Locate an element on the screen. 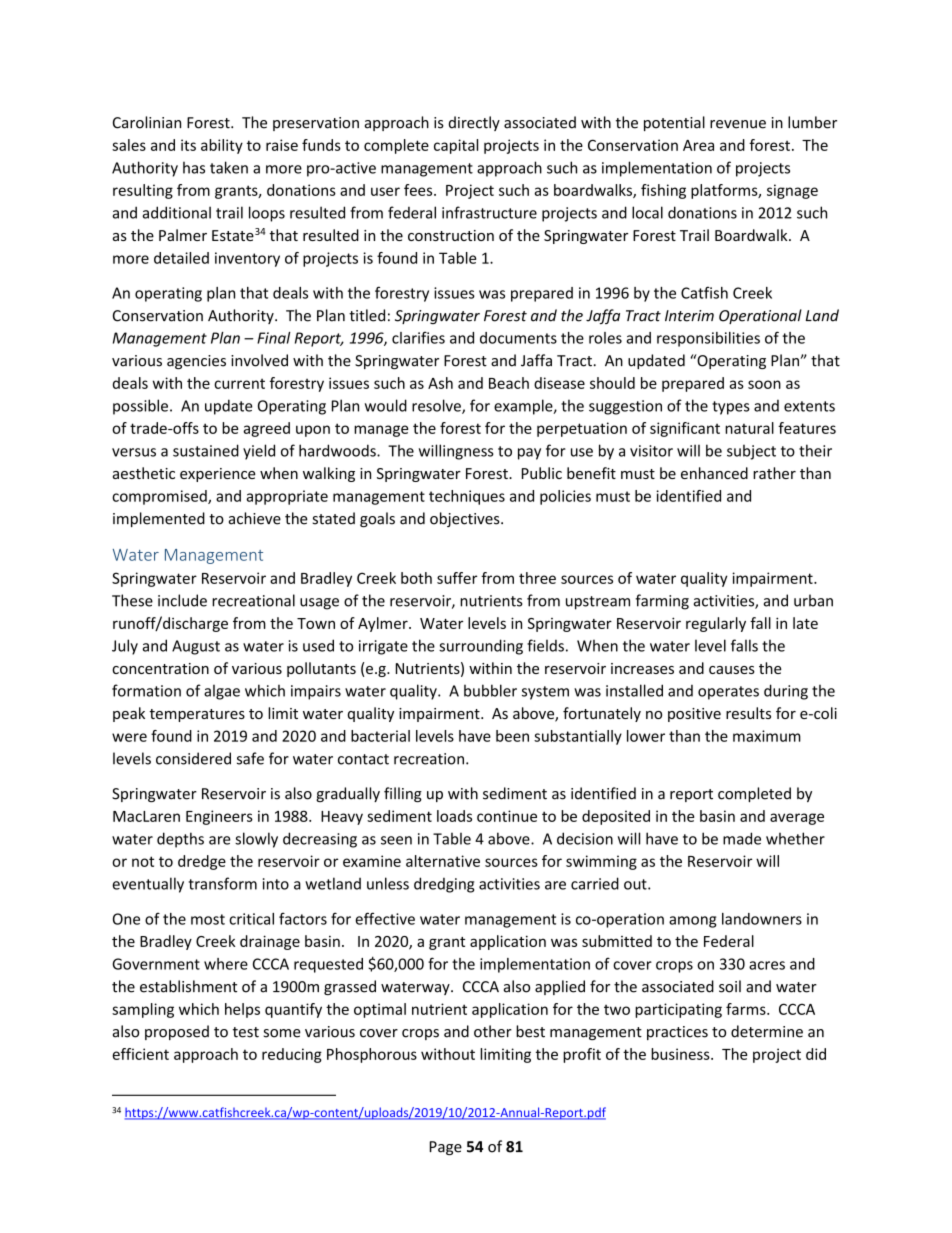 This screenshot has height=1233, width=952. Page is located at coordinates (446, 1148).
